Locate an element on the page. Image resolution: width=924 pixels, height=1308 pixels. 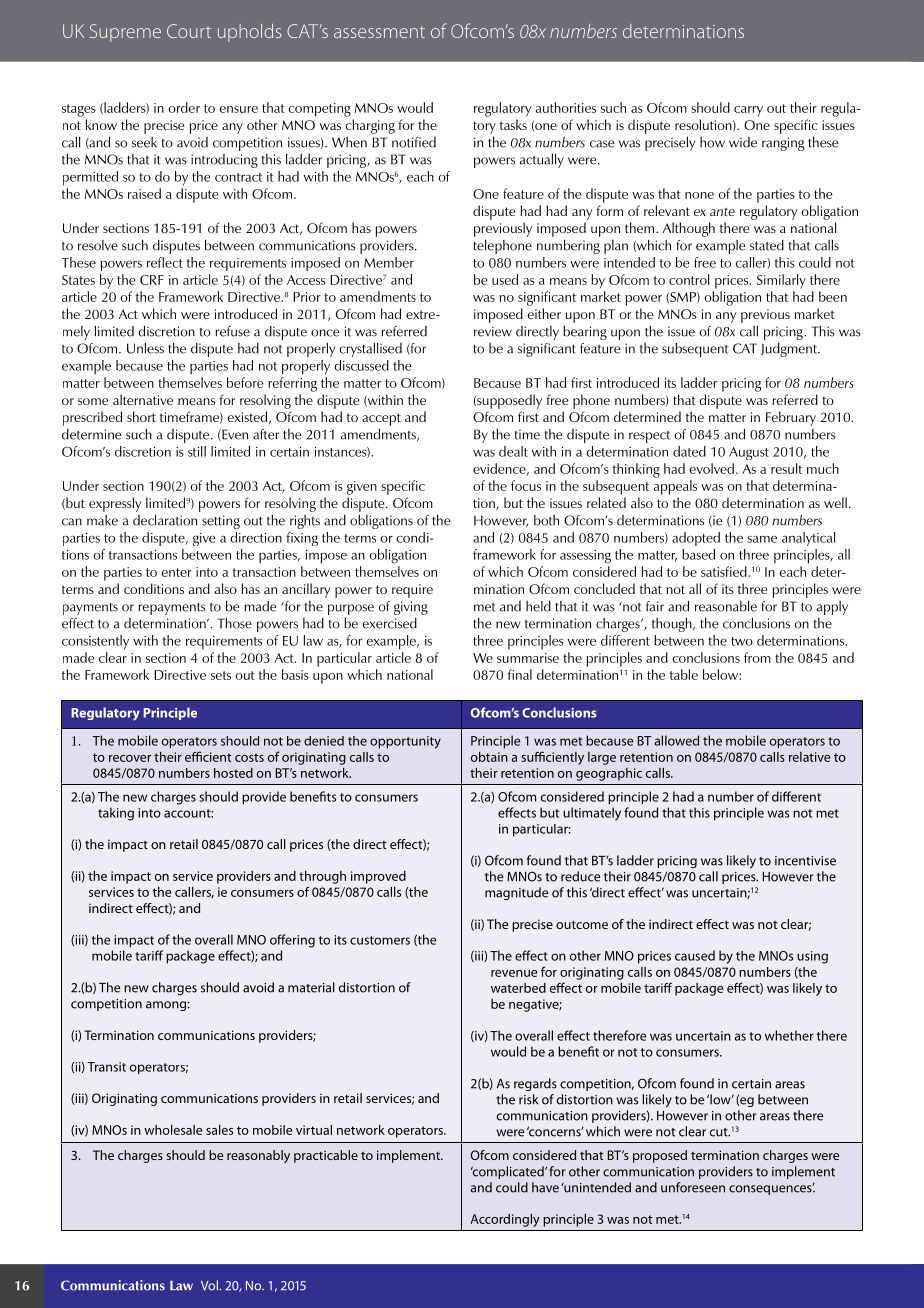
obtain is located at coordinates (489, 757).
